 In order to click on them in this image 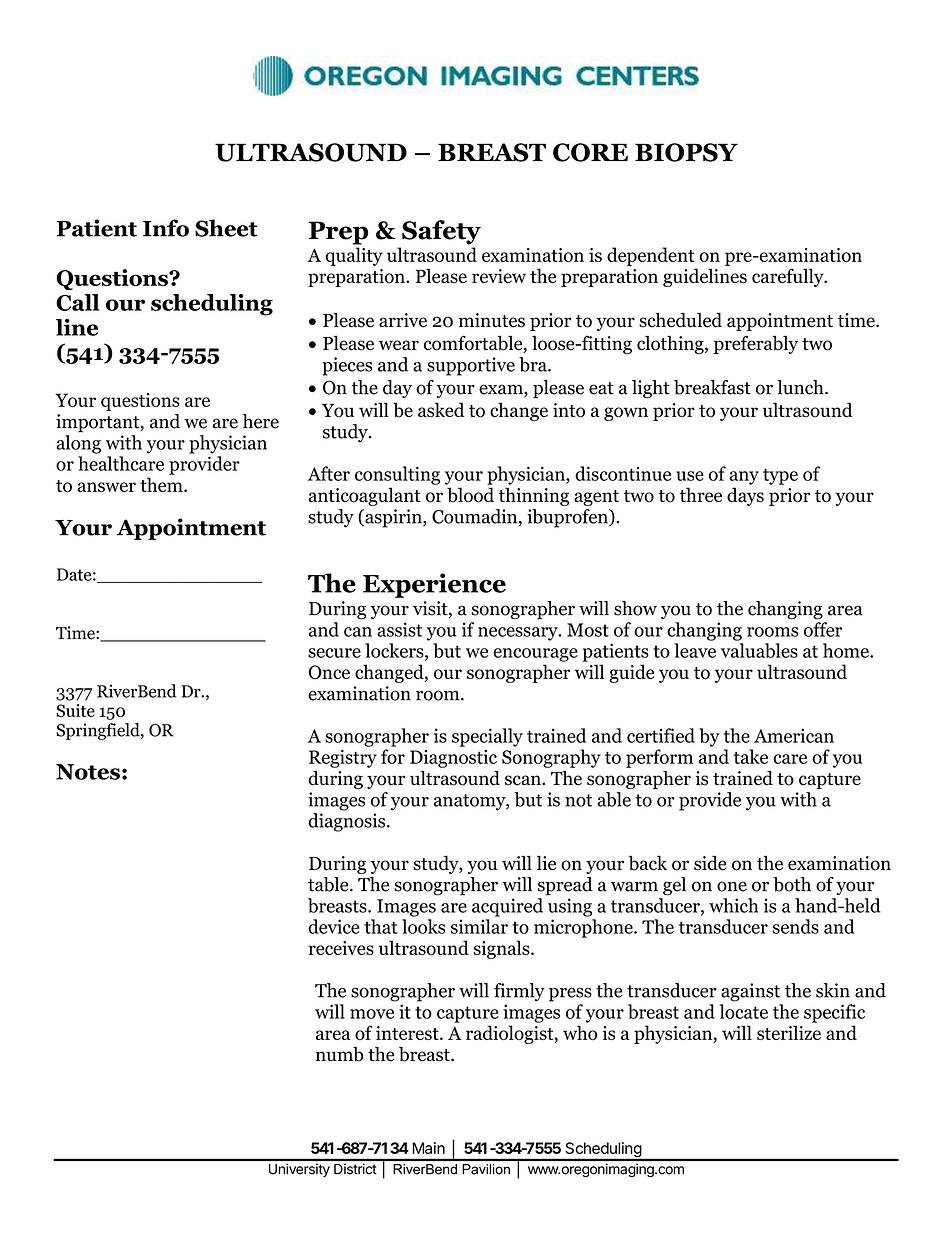, I will do `click(162, 484)`.
